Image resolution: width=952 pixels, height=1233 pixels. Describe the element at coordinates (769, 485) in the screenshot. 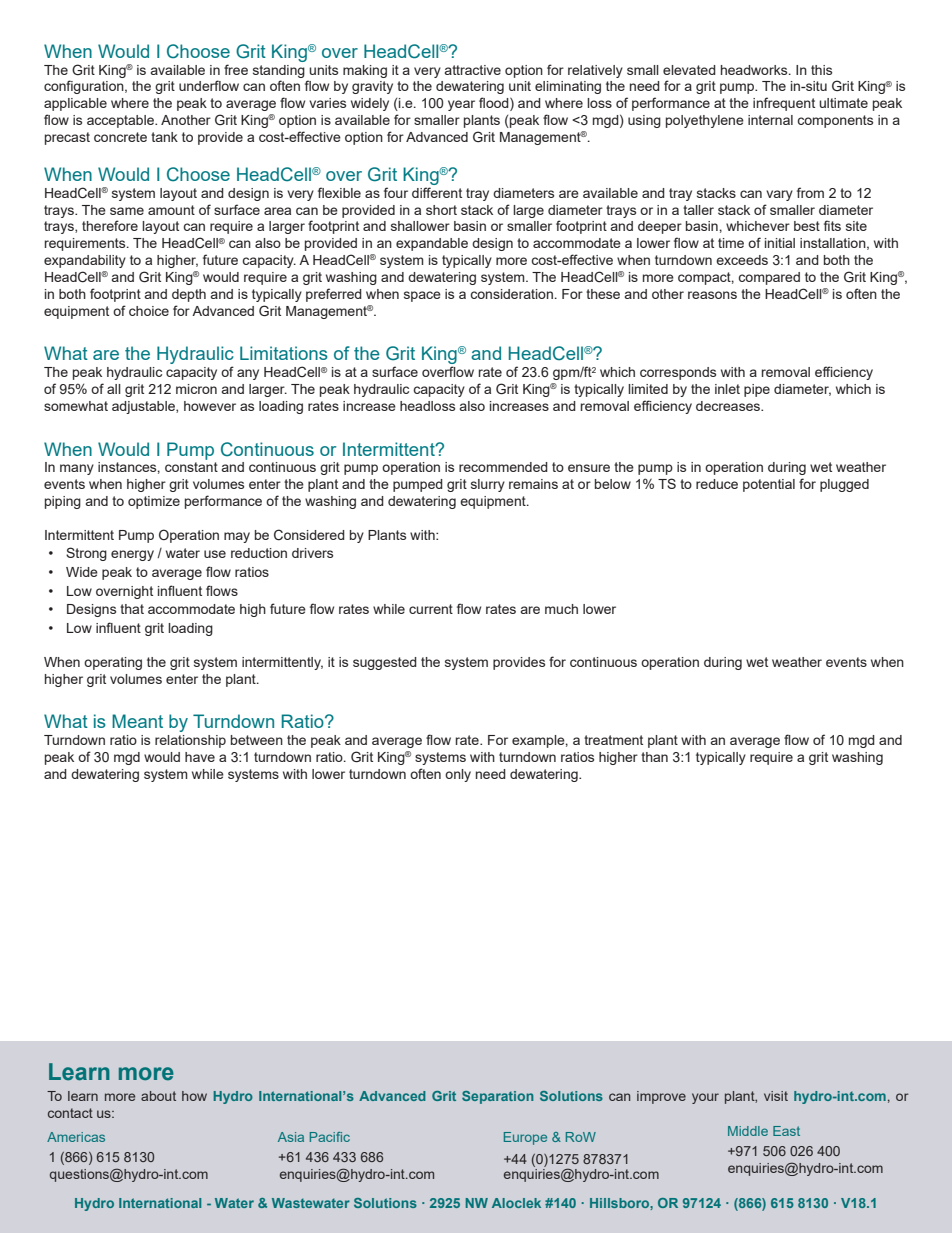

I see `potential` at that location.
